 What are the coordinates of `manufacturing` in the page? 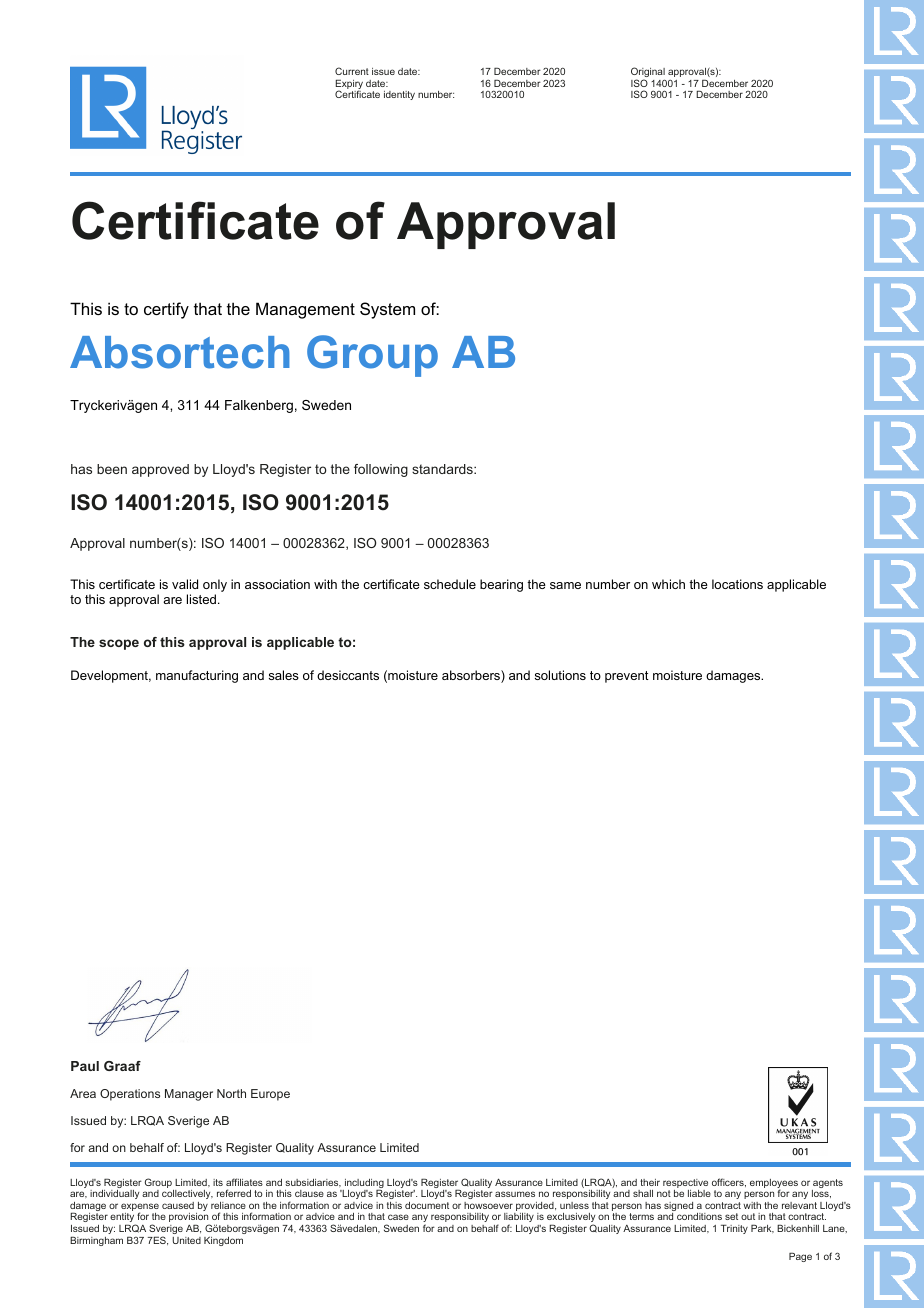 It's located at (197, 676).
